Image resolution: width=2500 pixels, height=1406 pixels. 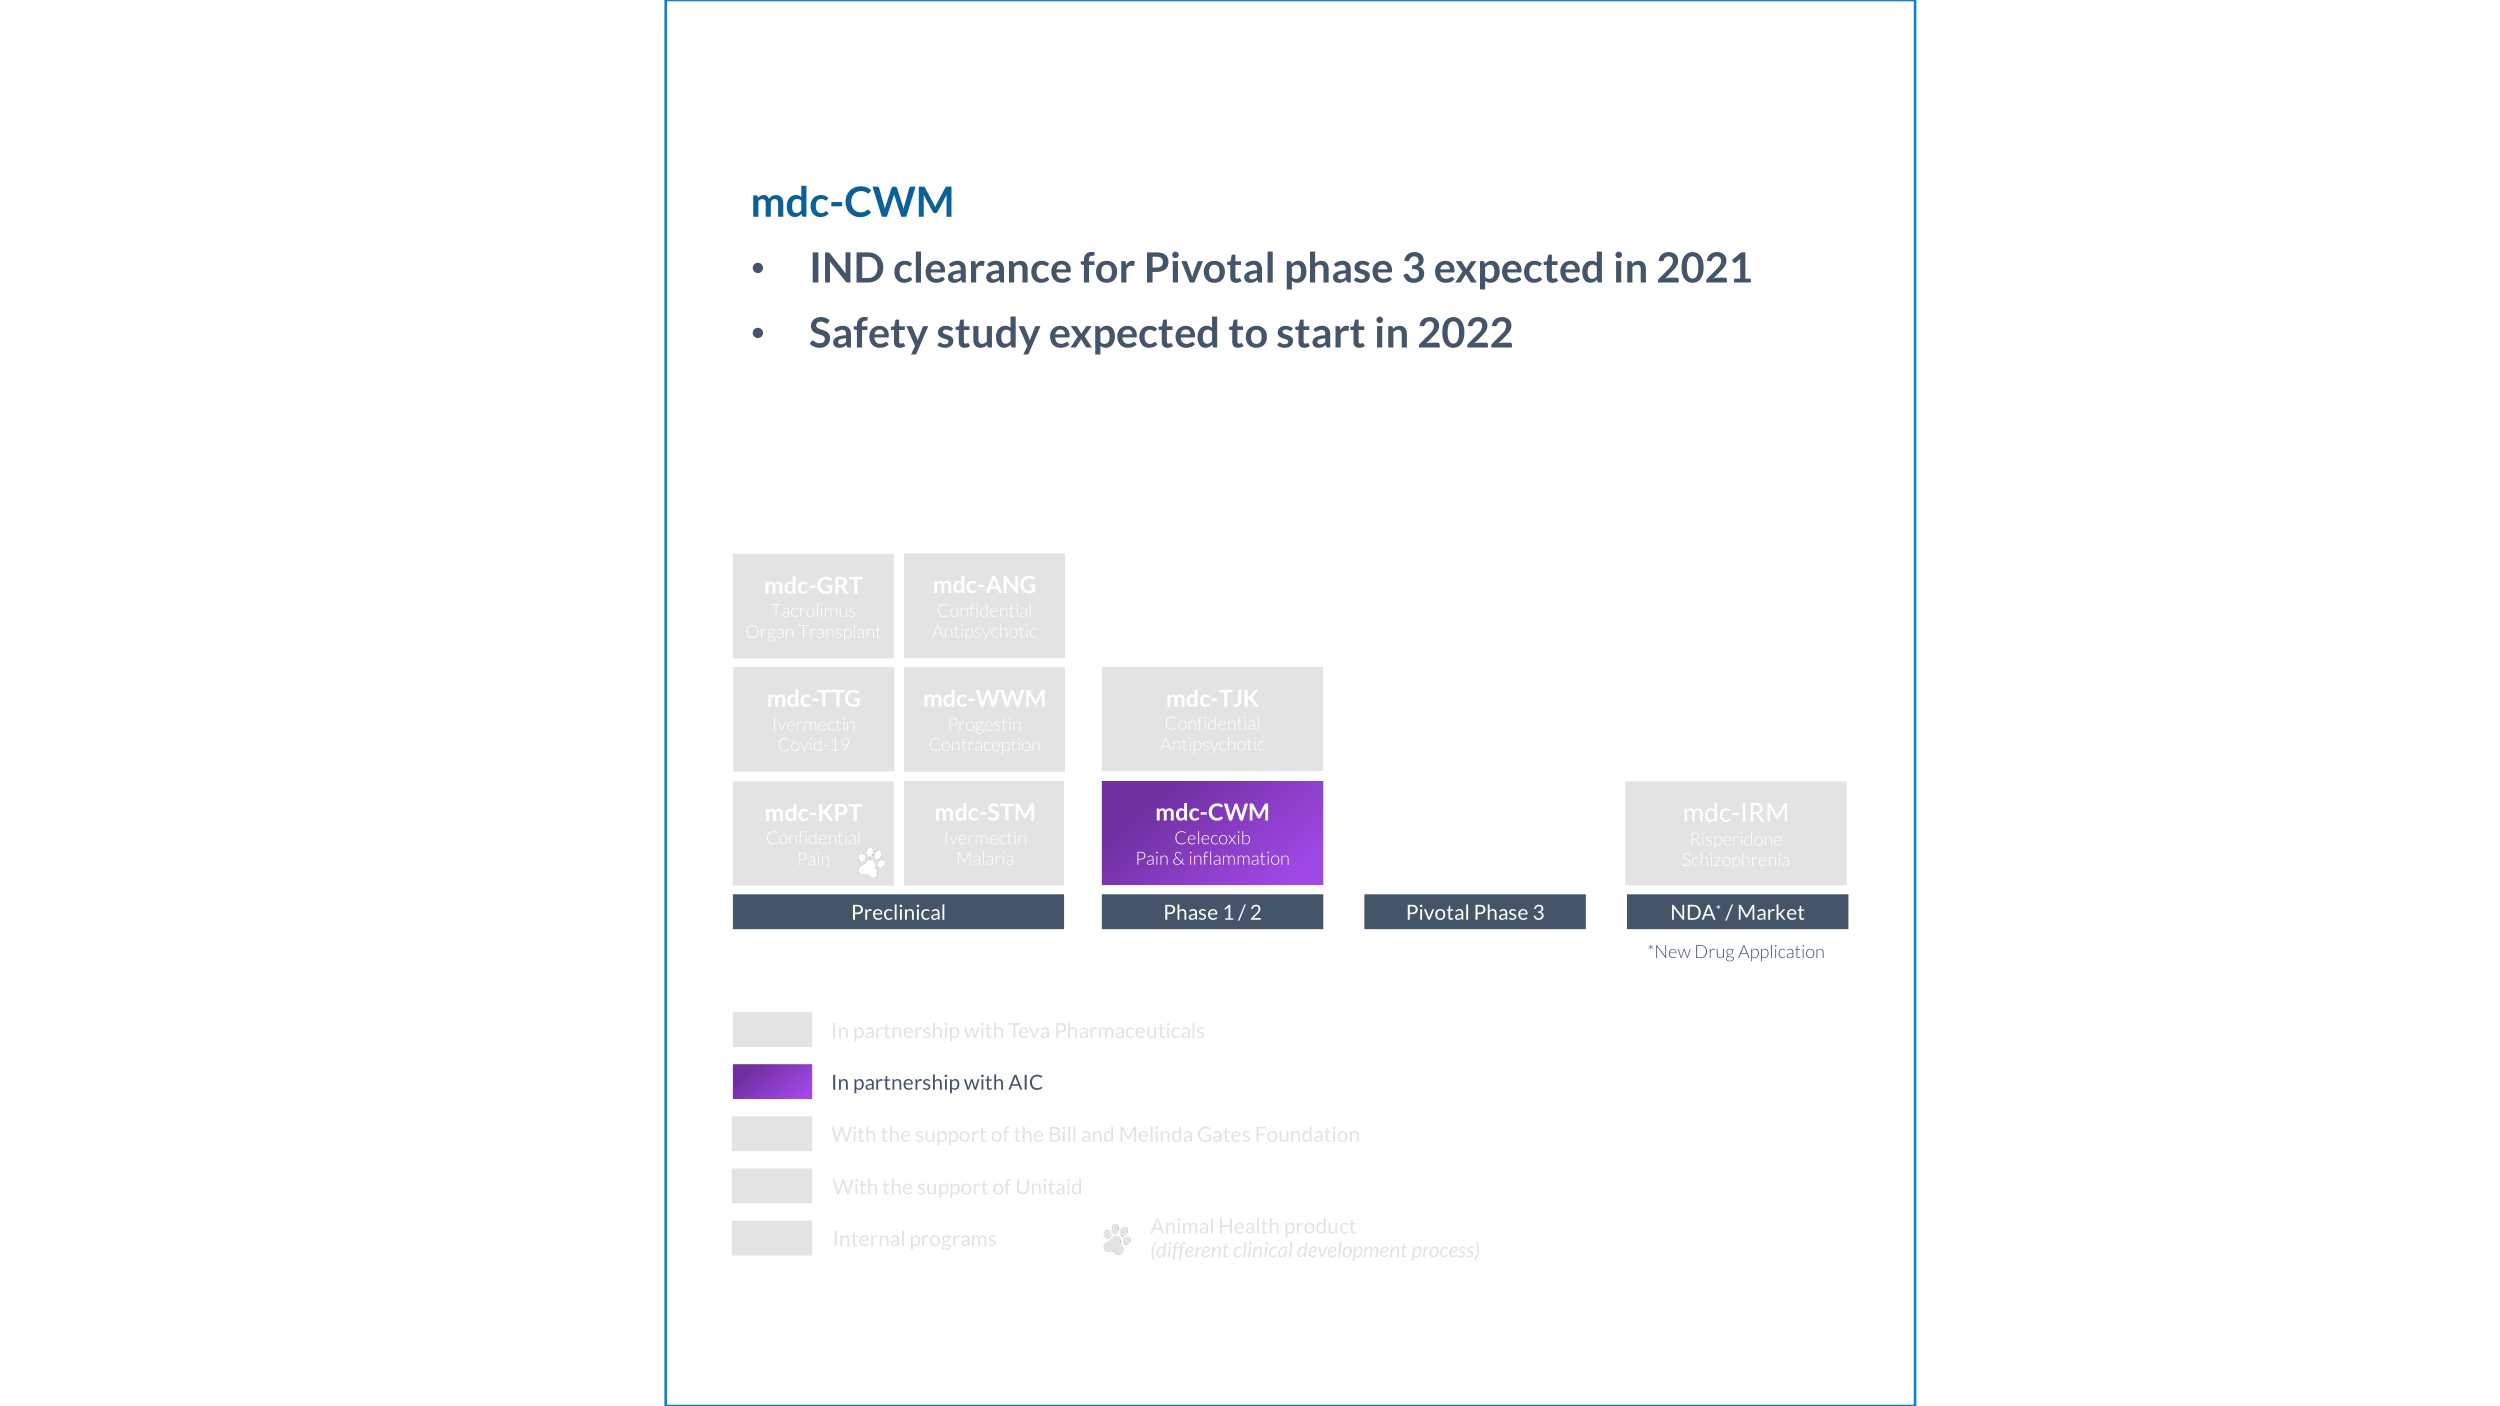 What do you see at coordinates (1715, 953) in the screenshot?
I see `Drug` at bounding box center [1715, 953].
